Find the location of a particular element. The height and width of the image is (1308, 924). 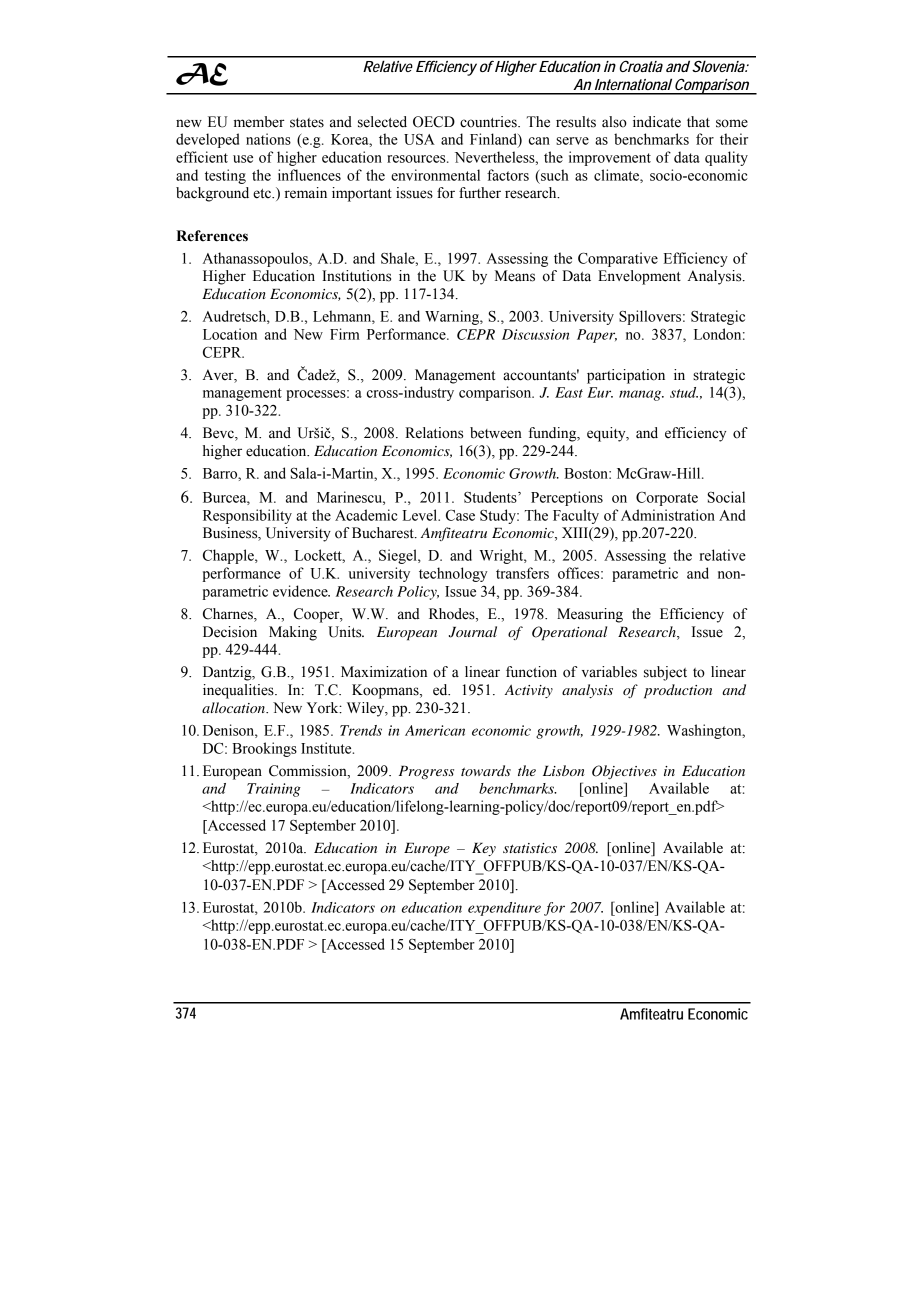

Administration is located at coordinates (668, 515).
